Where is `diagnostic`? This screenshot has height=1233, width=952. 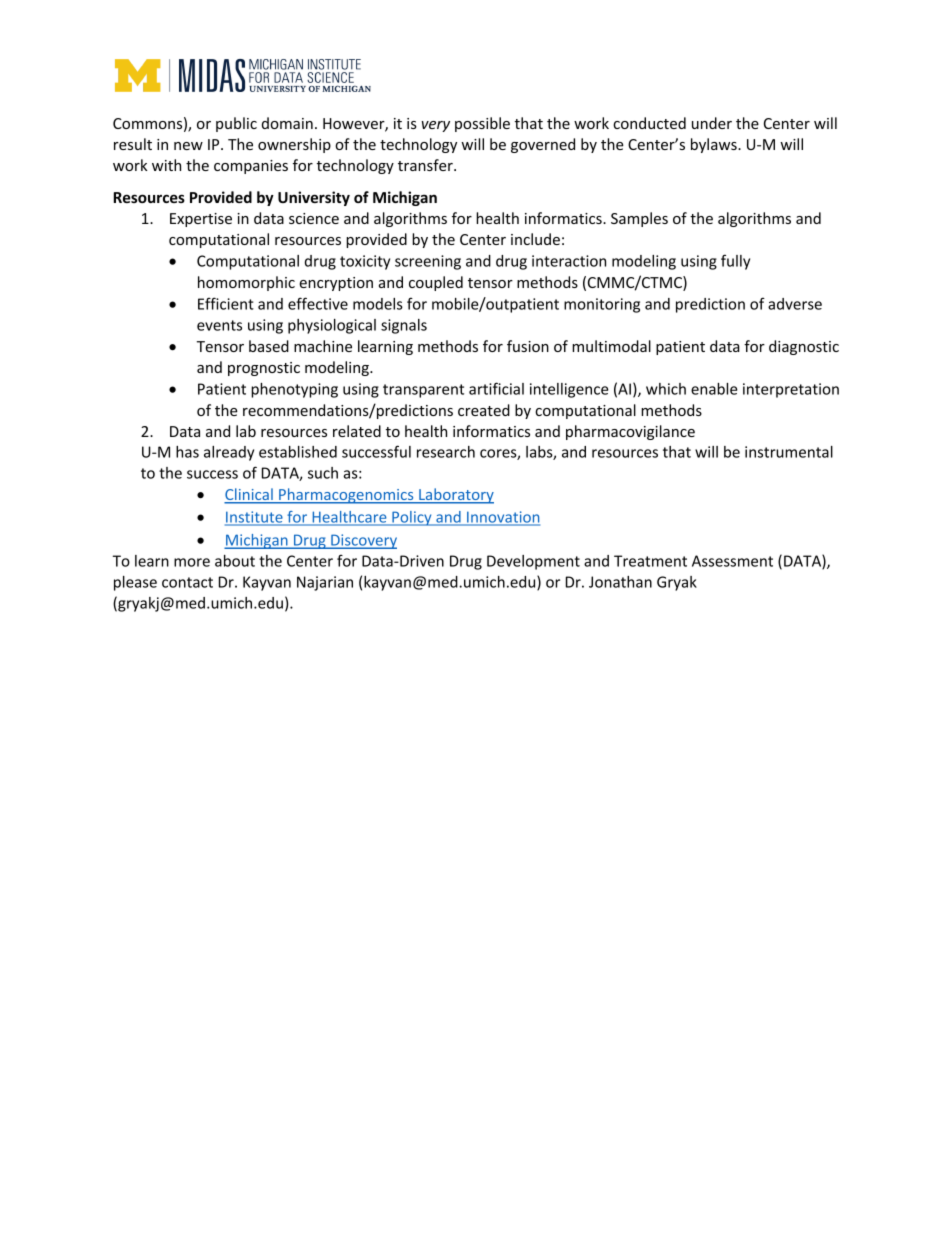
diagnostic is located at coordinates (804, 347).
